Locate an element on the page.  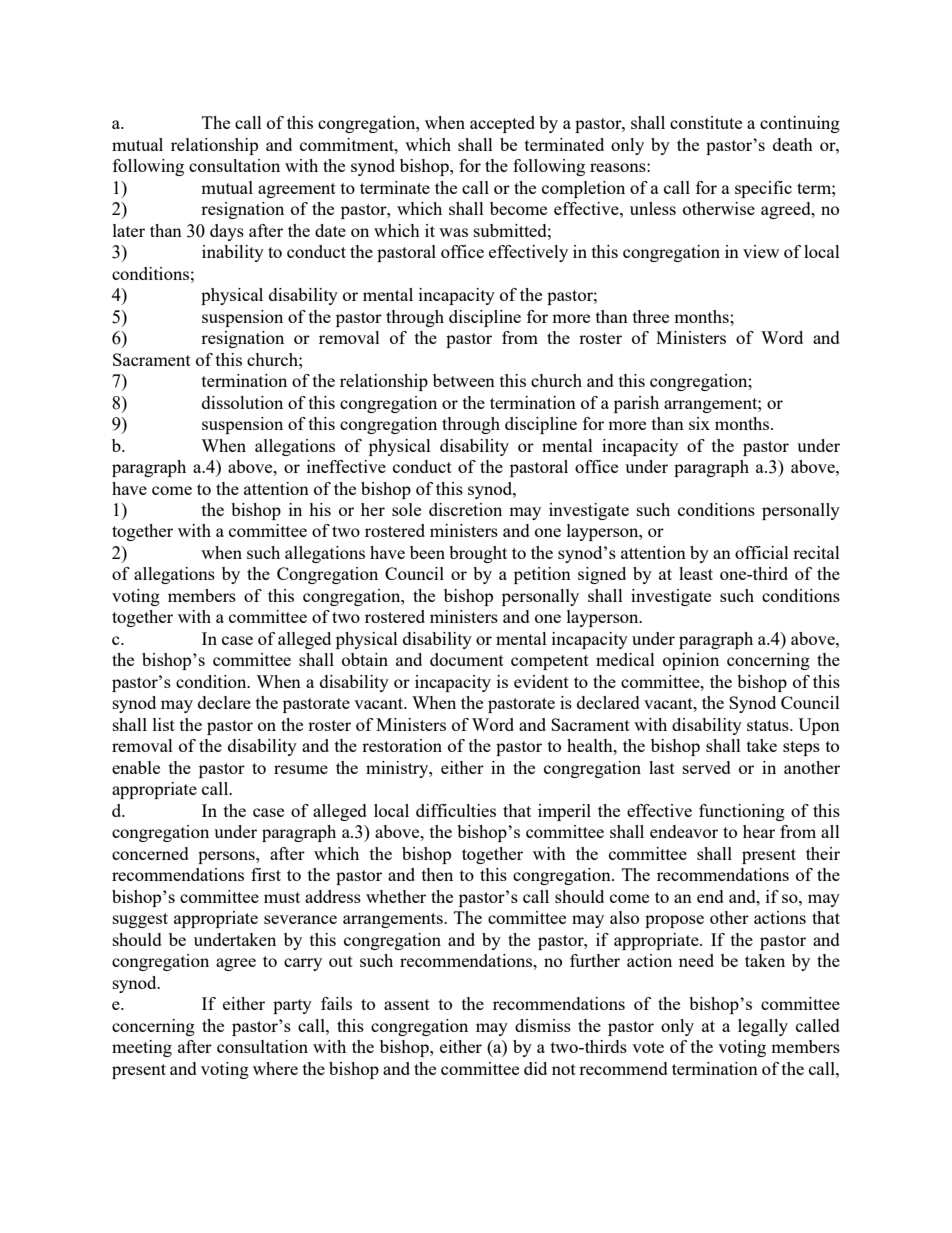
days is located at coordinates (227, 232).
